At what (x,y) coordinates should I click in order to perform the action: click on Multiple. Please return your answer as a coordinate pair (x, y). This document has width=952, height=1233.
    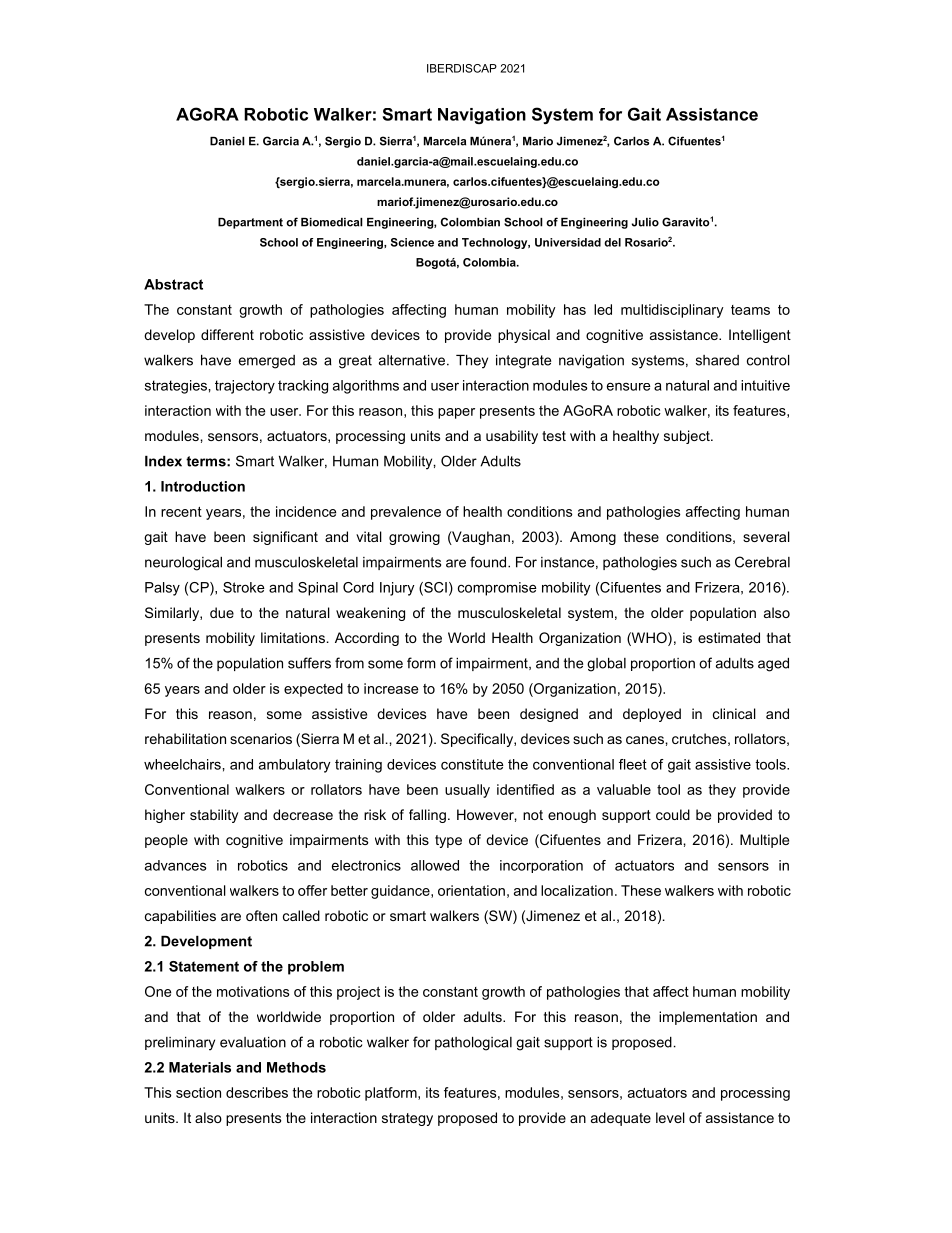
    Looking at the image, I should click on (764, 841).
